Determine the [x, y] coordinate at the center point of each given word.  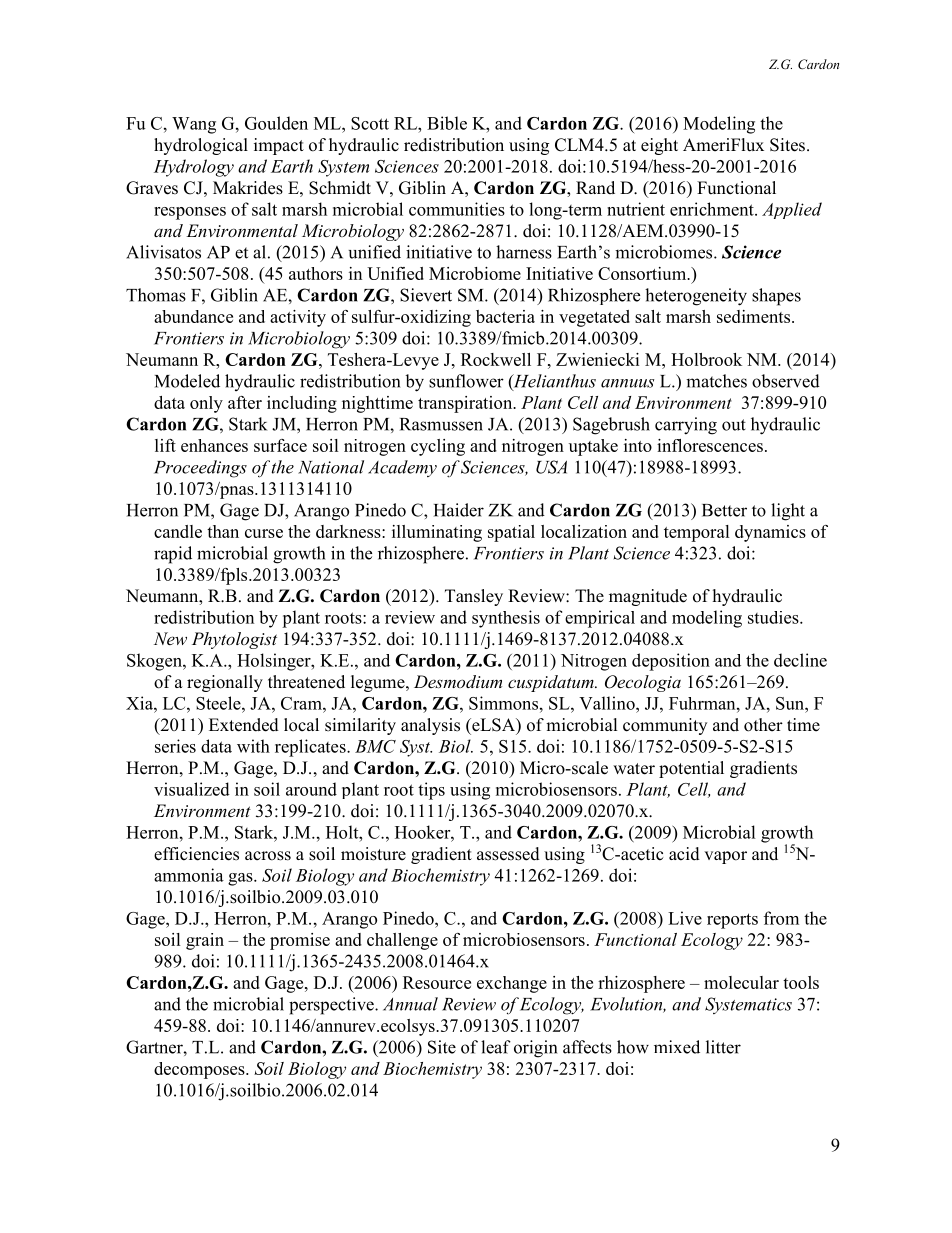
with [253, 746]
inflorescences [710, 445]
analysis [430, 726]
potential [691, 769]
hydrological [201, 146]
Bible [447, 123]
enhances [214, 445]
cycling [438, 447]
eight [659, 146]
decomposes [200, 1070]
